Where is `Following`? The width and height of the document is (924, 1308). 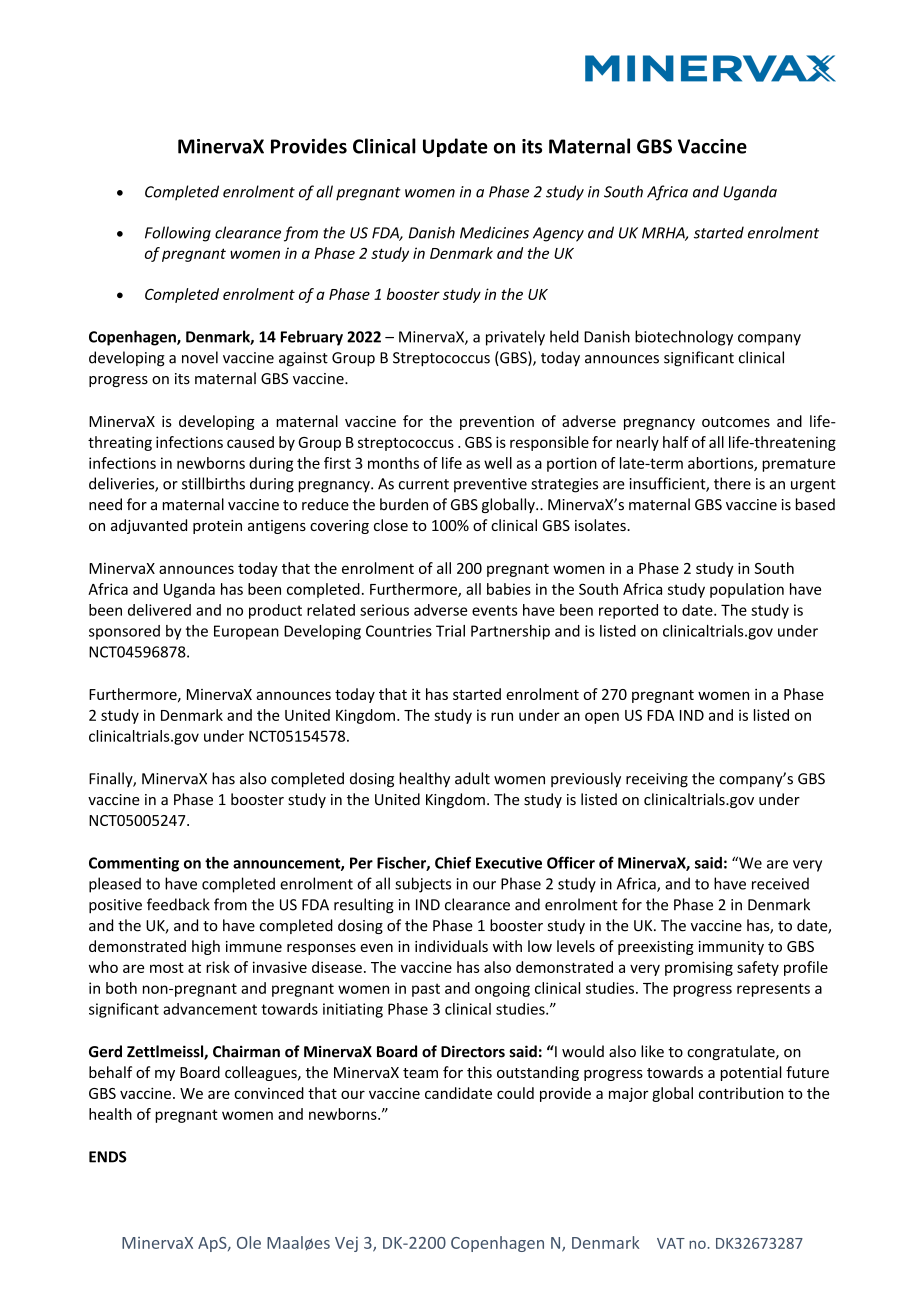
Following is located at coordinates (178, 234).
